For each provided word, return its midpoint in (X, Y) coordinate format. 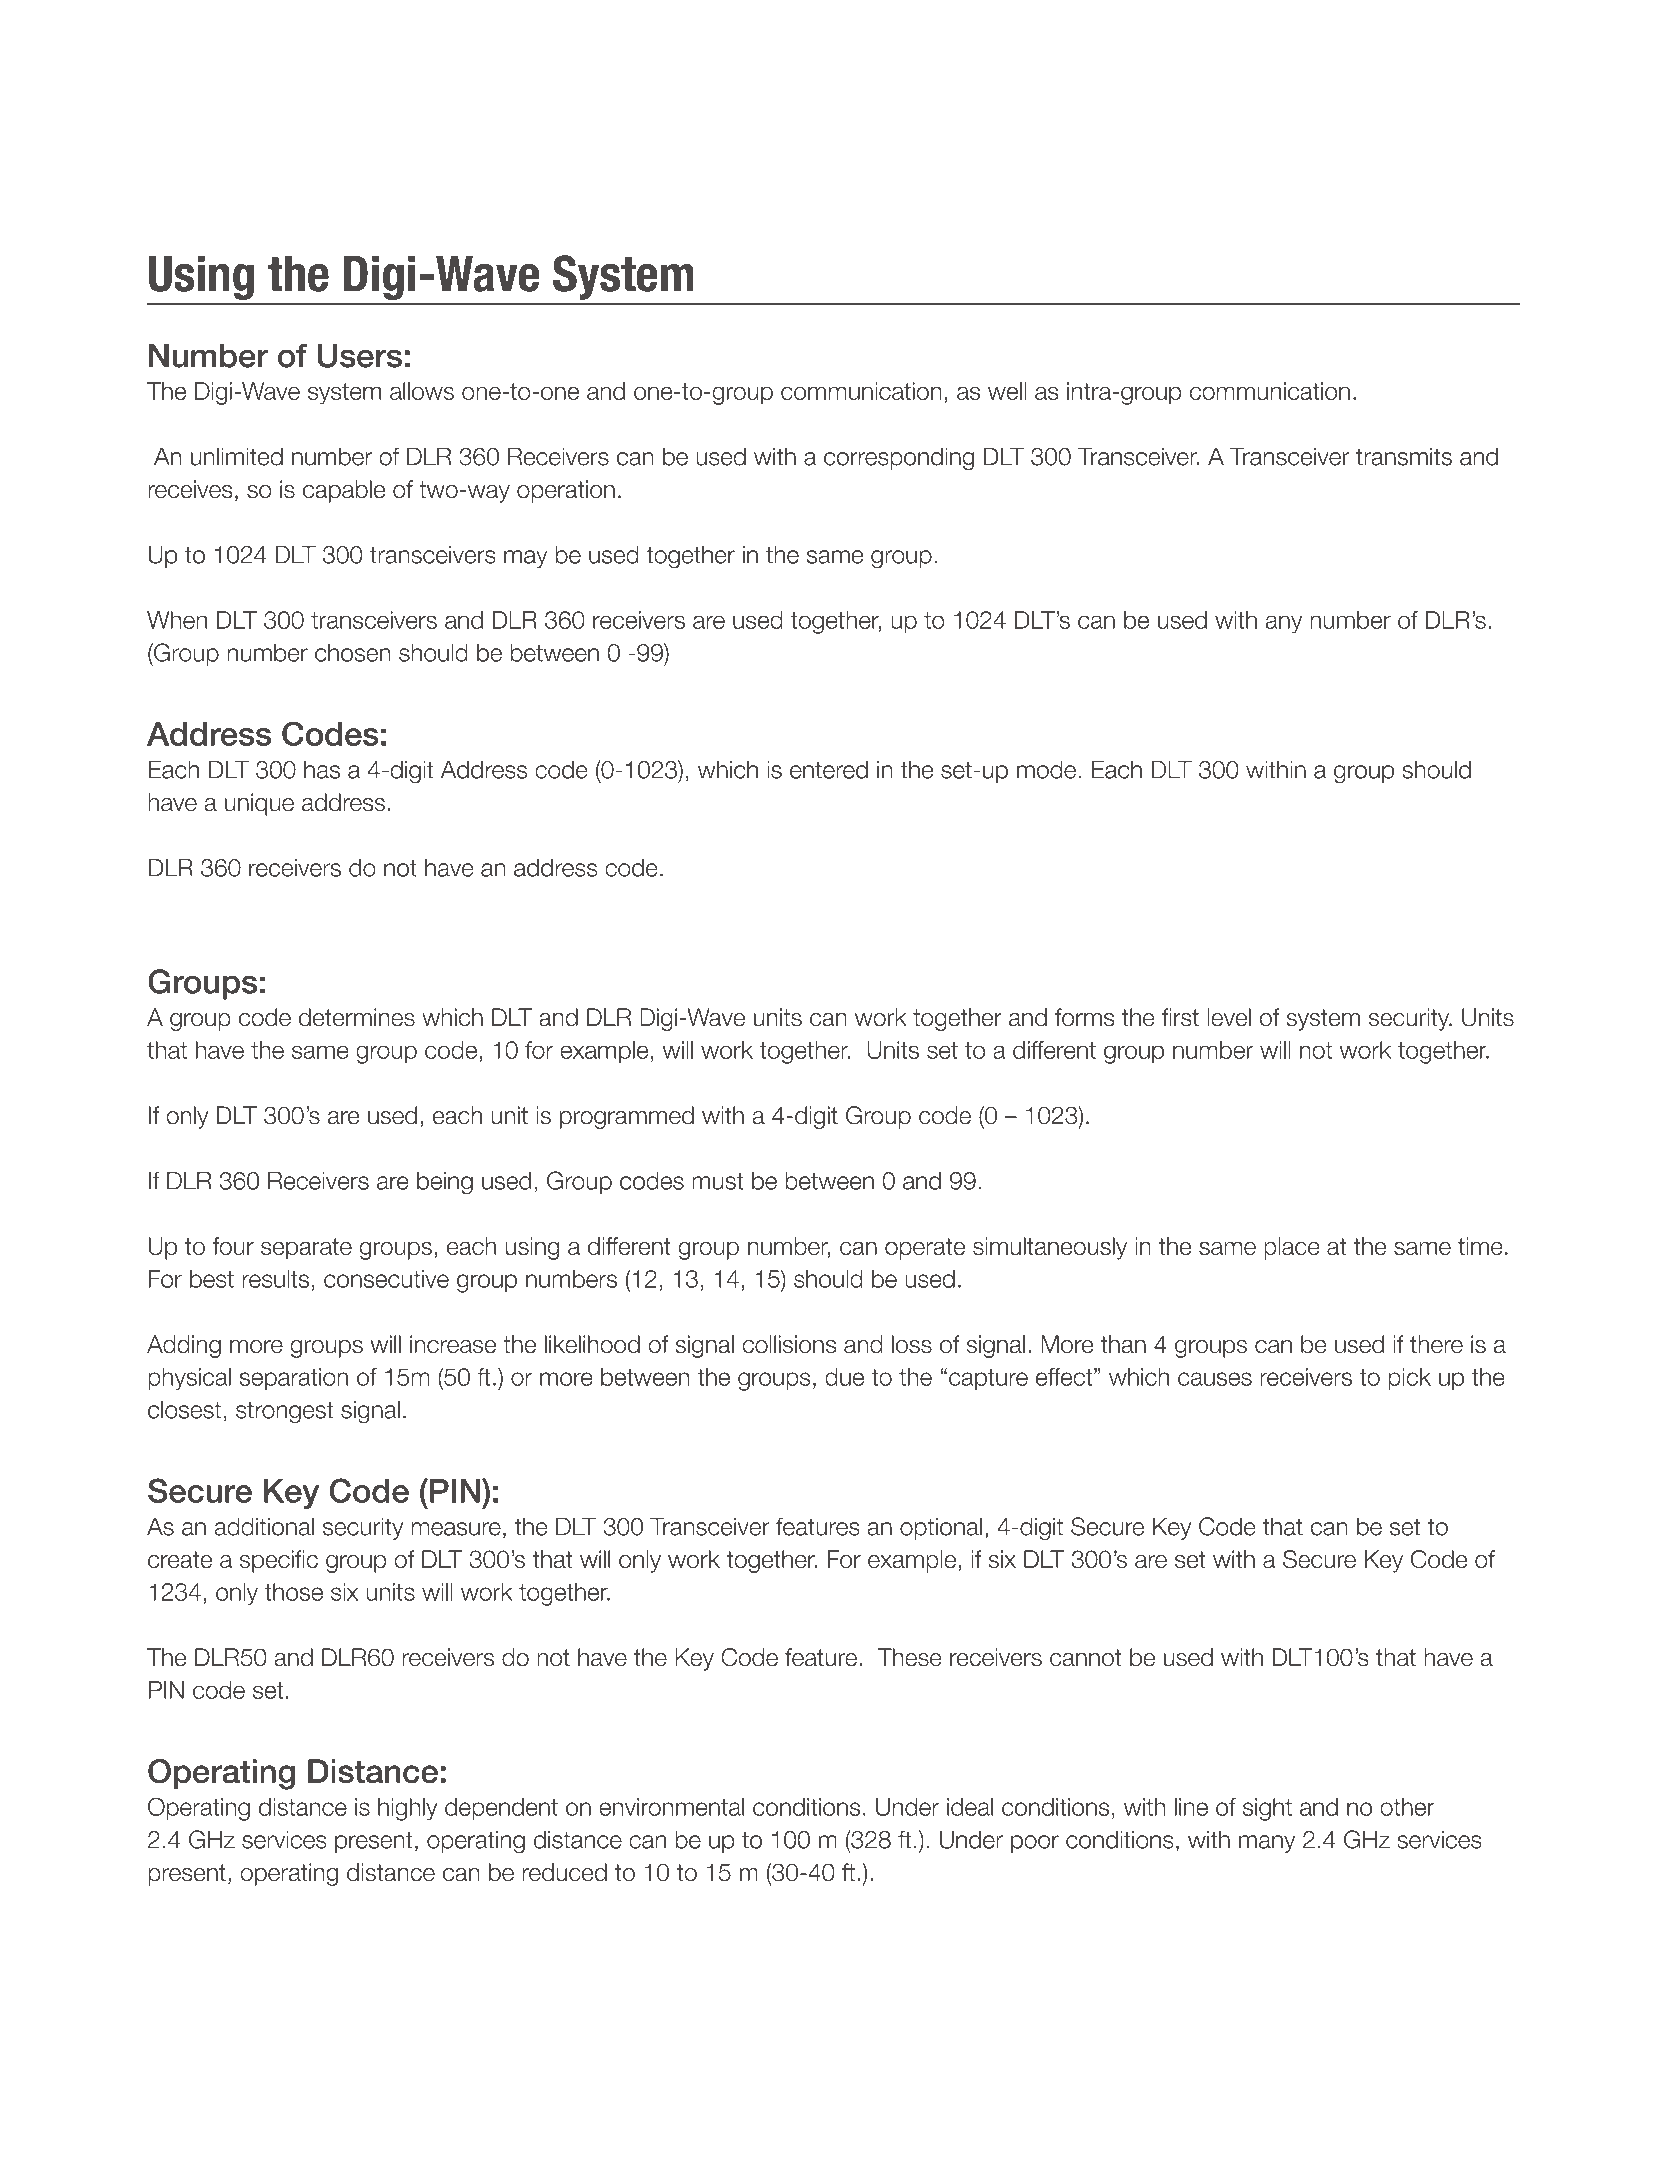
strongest (284, 1413)
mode (1046, 769)
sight (1267, 1809)
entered (829, 770)
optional (941, 1528)
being (445, 1183)
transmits (1404, 456)
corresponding (899, 458)
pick (1409, 1379)
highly (407, 1809)
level (1229, 1017)
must (717, 1181)
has (322, 769)
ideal (970, 1807)
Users (360, 355)
